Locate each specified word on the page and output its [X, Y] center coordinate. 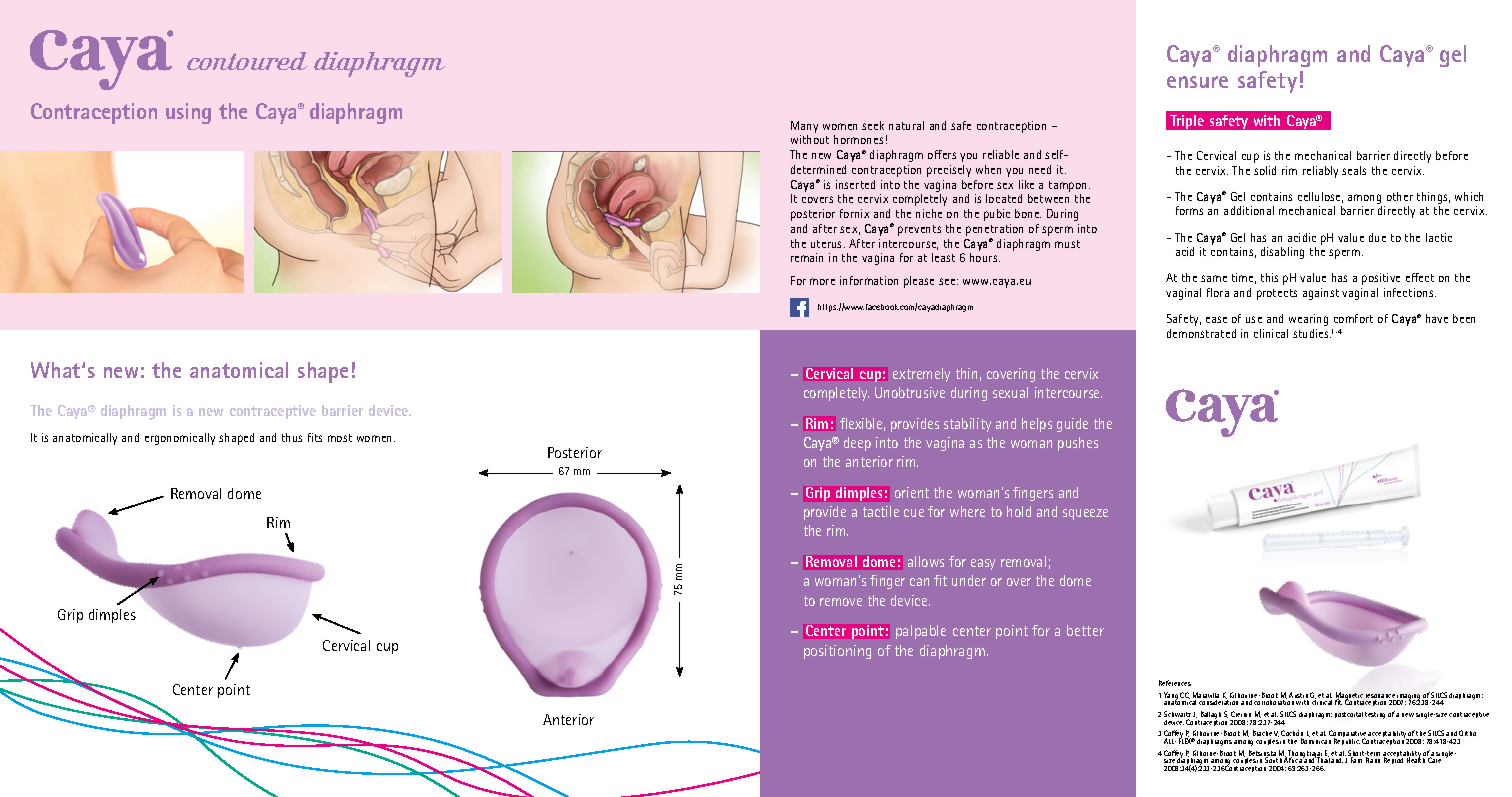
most [340, 438]
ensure [1197, 82]
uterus [828, 244]
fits [315, 437]
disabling [1282, 253]
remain [807, 257]
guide [1072, 425]
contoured [247, 61]
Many [804, 127]
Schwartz [1177, 715]
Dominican [1316, 741]
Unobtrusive [910, 392]
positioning [837, 652]
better [1085, 630]
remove [841, 602]
